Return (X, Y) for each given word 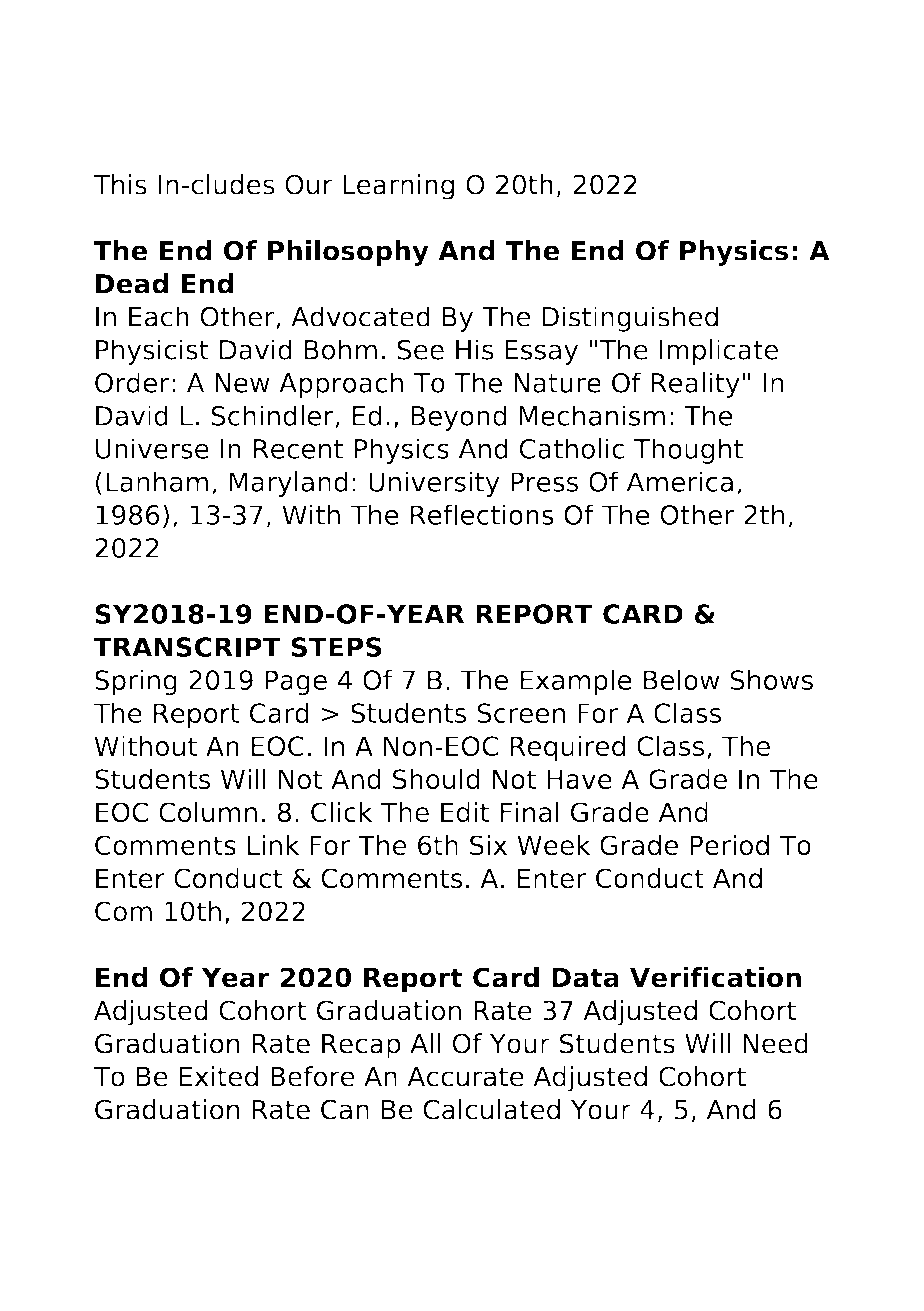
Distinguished (630, 319)
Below (681, 679)
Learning (398, 187)
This (120, 184)
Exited (219, 1076)
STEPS (336, 647)
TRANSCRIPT (187, 647)
